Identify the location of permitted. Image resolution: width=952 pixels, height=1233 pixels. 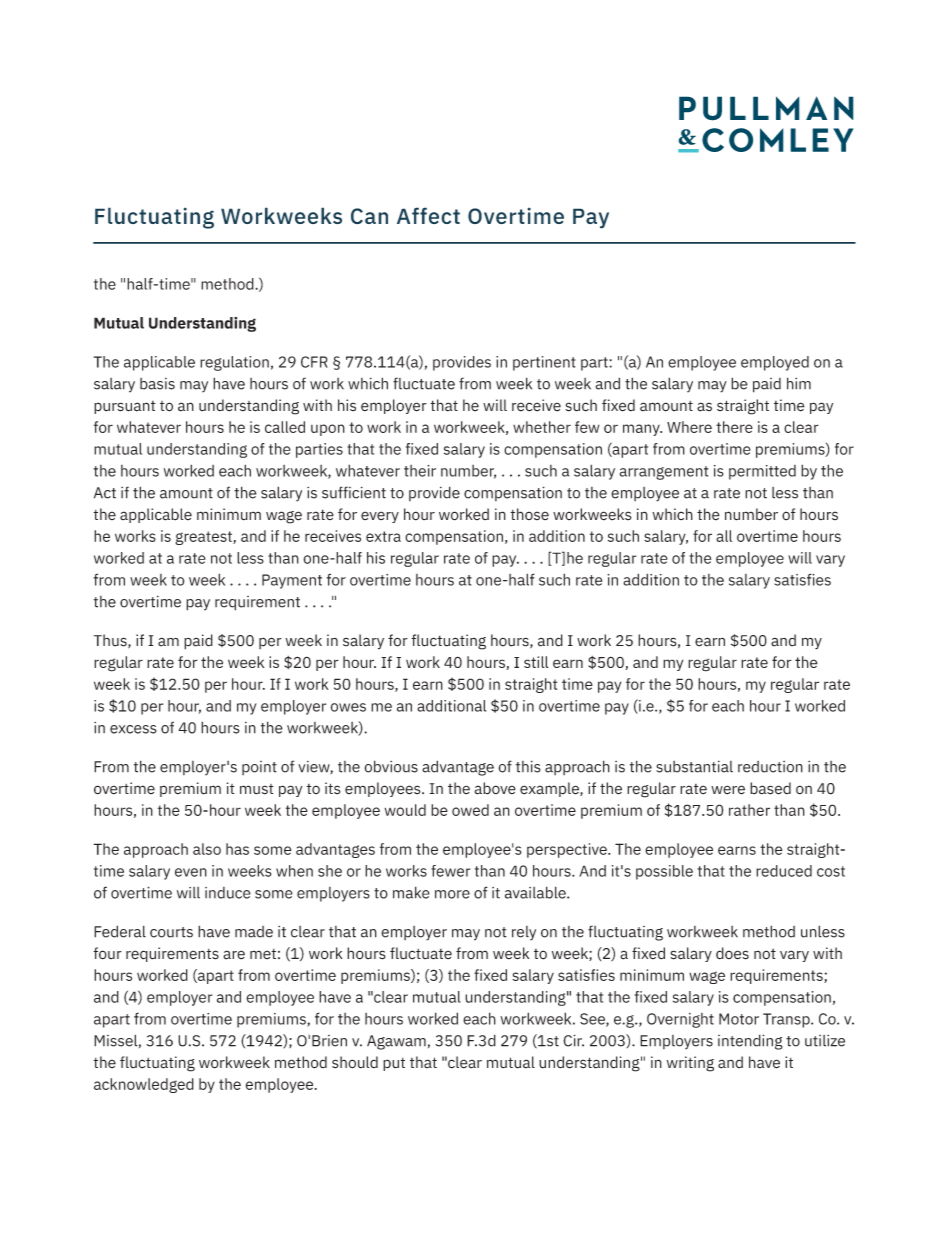
(762, 472).
